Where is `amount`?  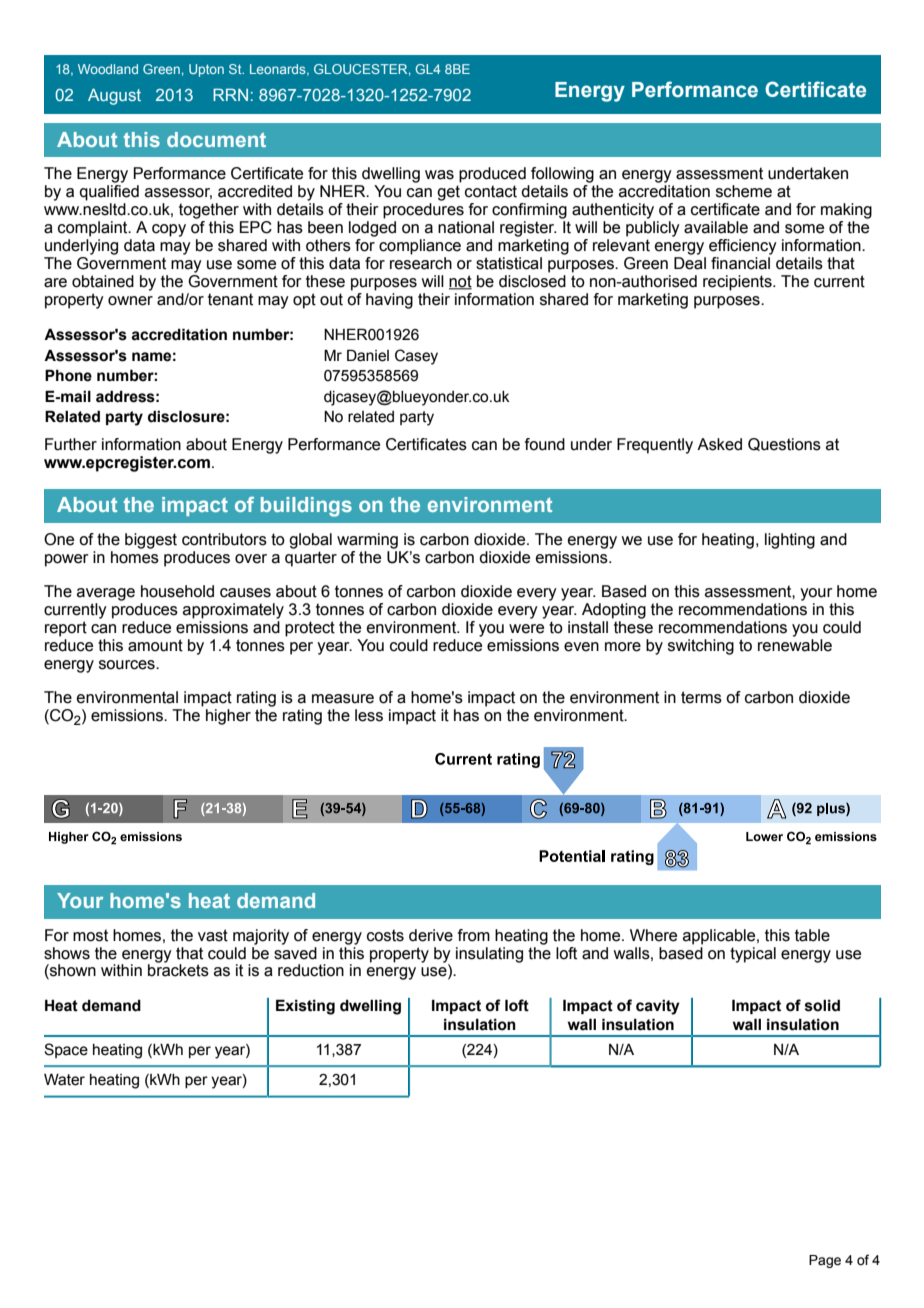 amount is located at coordinates (155, 645).
